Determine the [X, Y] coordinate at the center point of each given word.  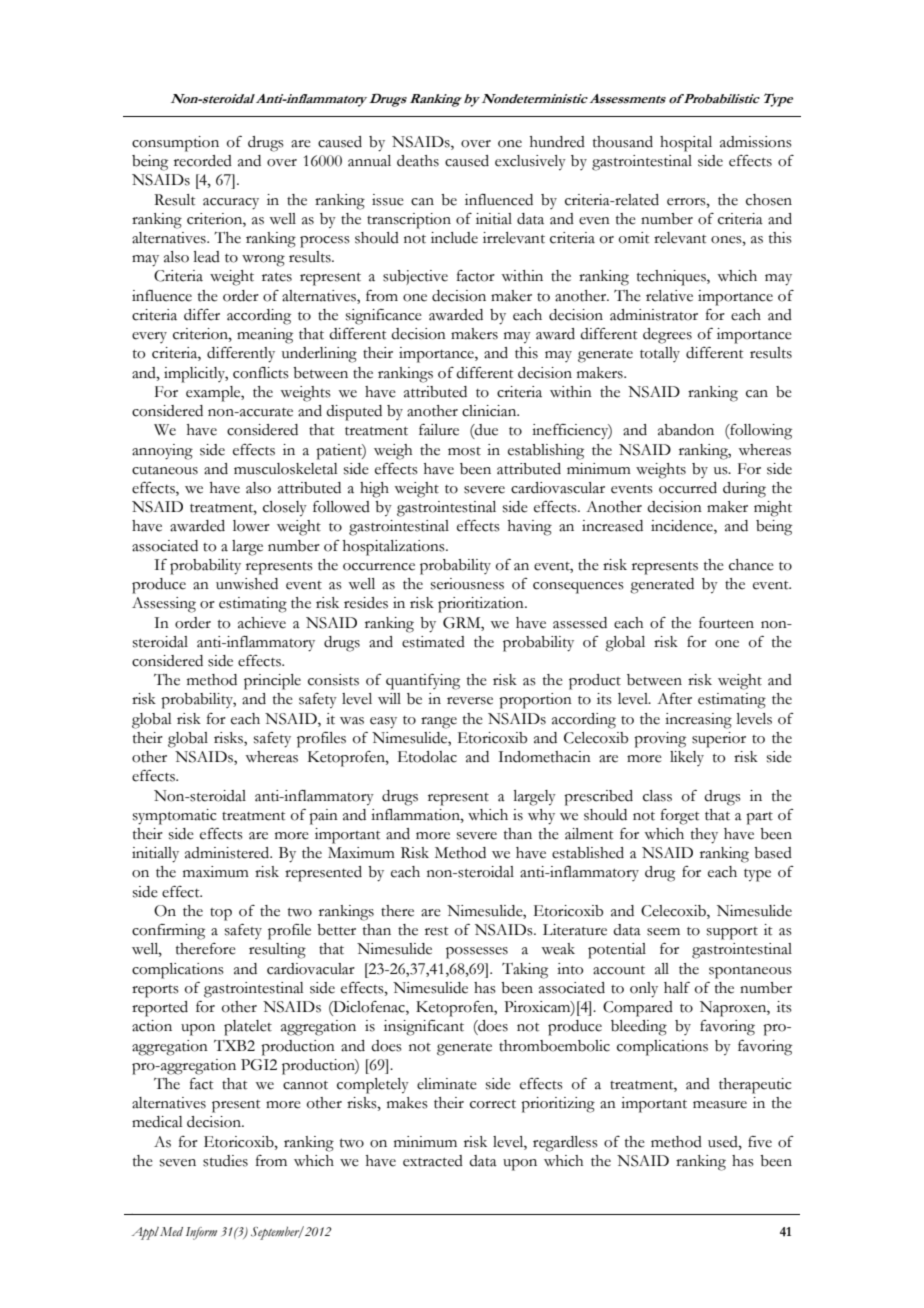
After [674, 699]
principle [272, 682]
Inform [201, 1233]
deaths [418, 161]
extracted [433, 1161]
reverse [470, 701]
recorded [203, 161]
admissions [756, 142]
